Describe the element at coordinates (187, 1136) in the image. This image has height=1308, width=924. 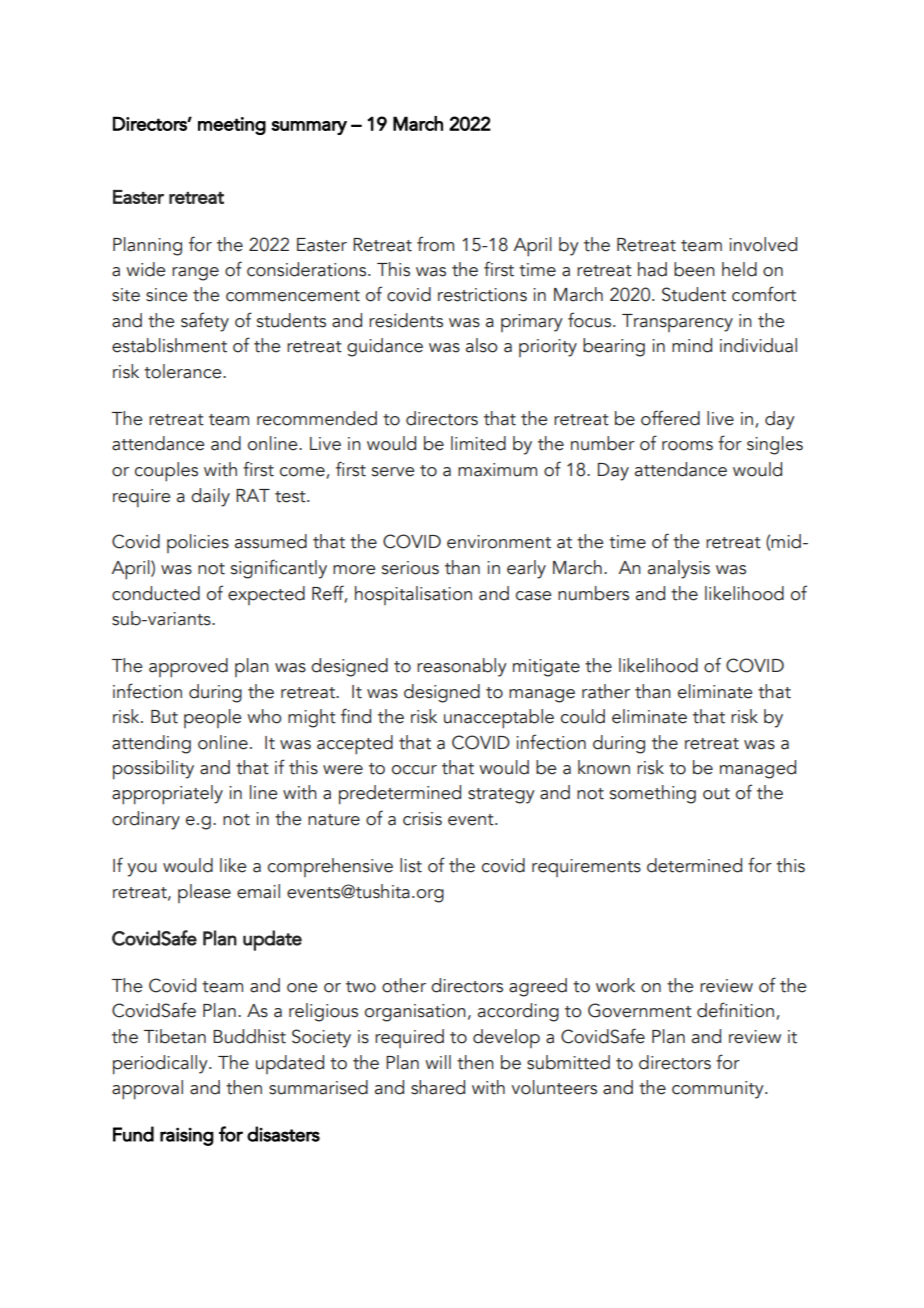
I see `raising` at that location.
